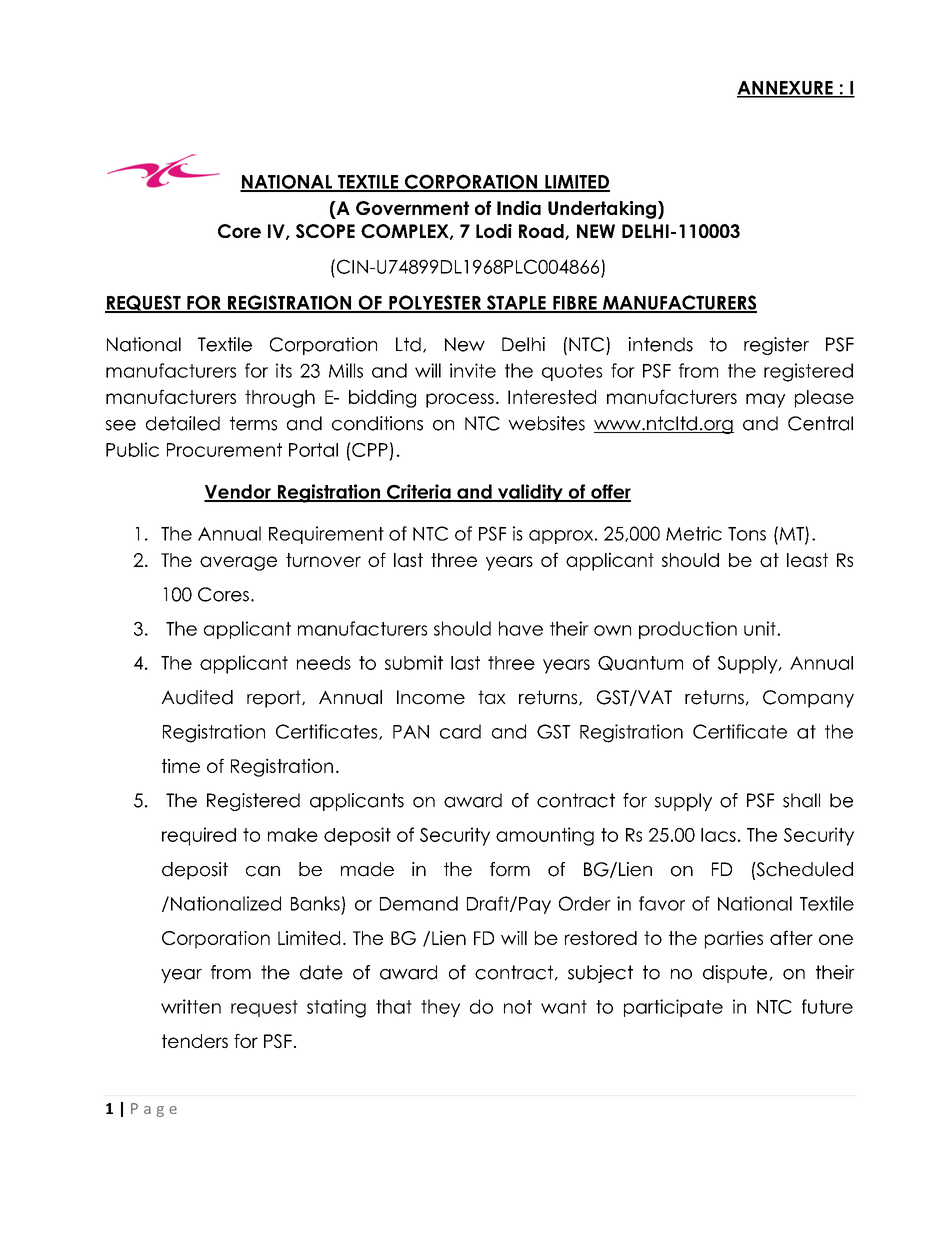 Image resolution: width=952 pixels, height=1233 pixels. I want to click on India, so click(519, 208).
